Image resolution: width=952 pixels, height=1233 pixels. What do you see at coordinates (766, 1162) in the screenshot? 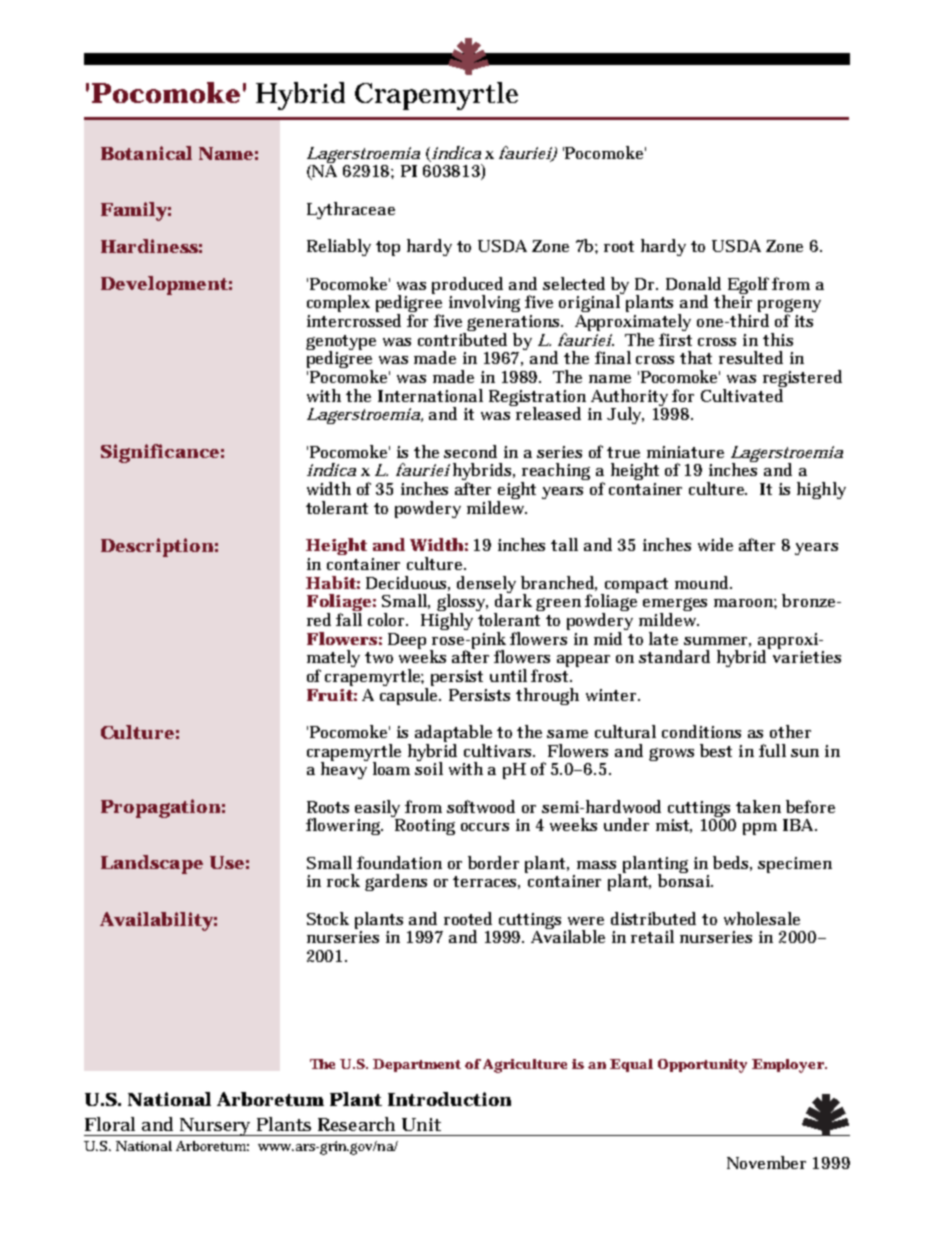
I see `November` at bounding box center [766, 1162].
